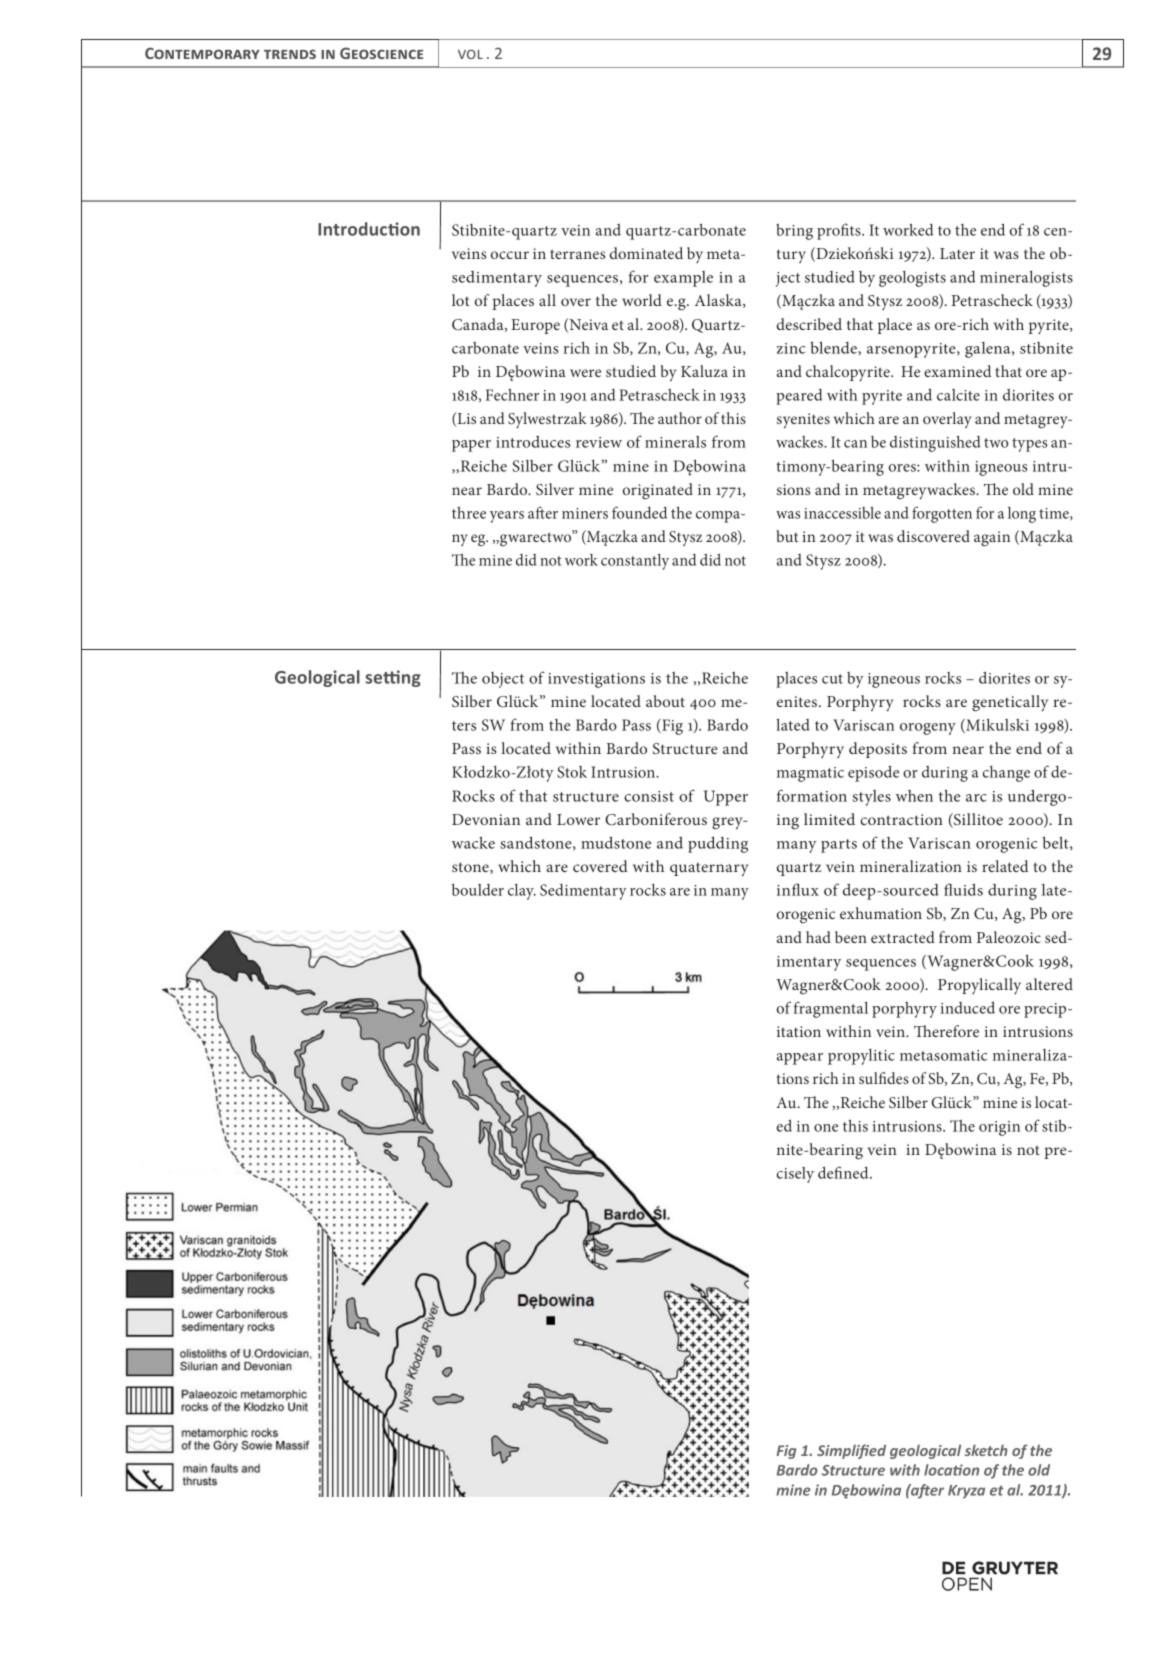  What do you see at coordinates (639, 512) in the screenshot?
I see `founded` at bounding box center [639, 512].
